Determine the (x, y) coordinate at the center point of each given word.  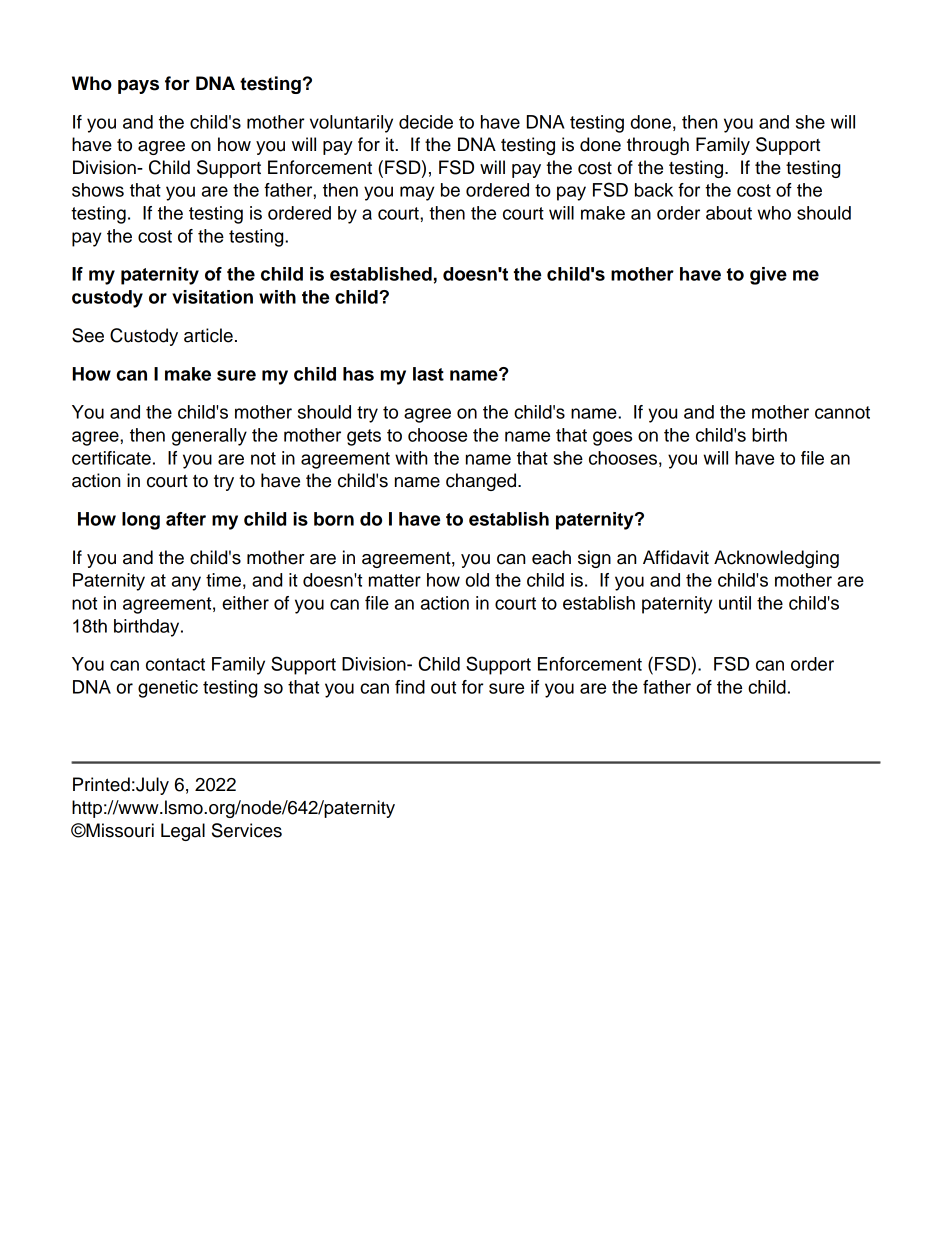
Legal (183, 832)
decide (426, 122)
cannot (842, 412)
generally (209, 437)
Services (247, 830)
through (658, 146)
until (735, 603)
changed (482, 482)
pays (138, 86)
